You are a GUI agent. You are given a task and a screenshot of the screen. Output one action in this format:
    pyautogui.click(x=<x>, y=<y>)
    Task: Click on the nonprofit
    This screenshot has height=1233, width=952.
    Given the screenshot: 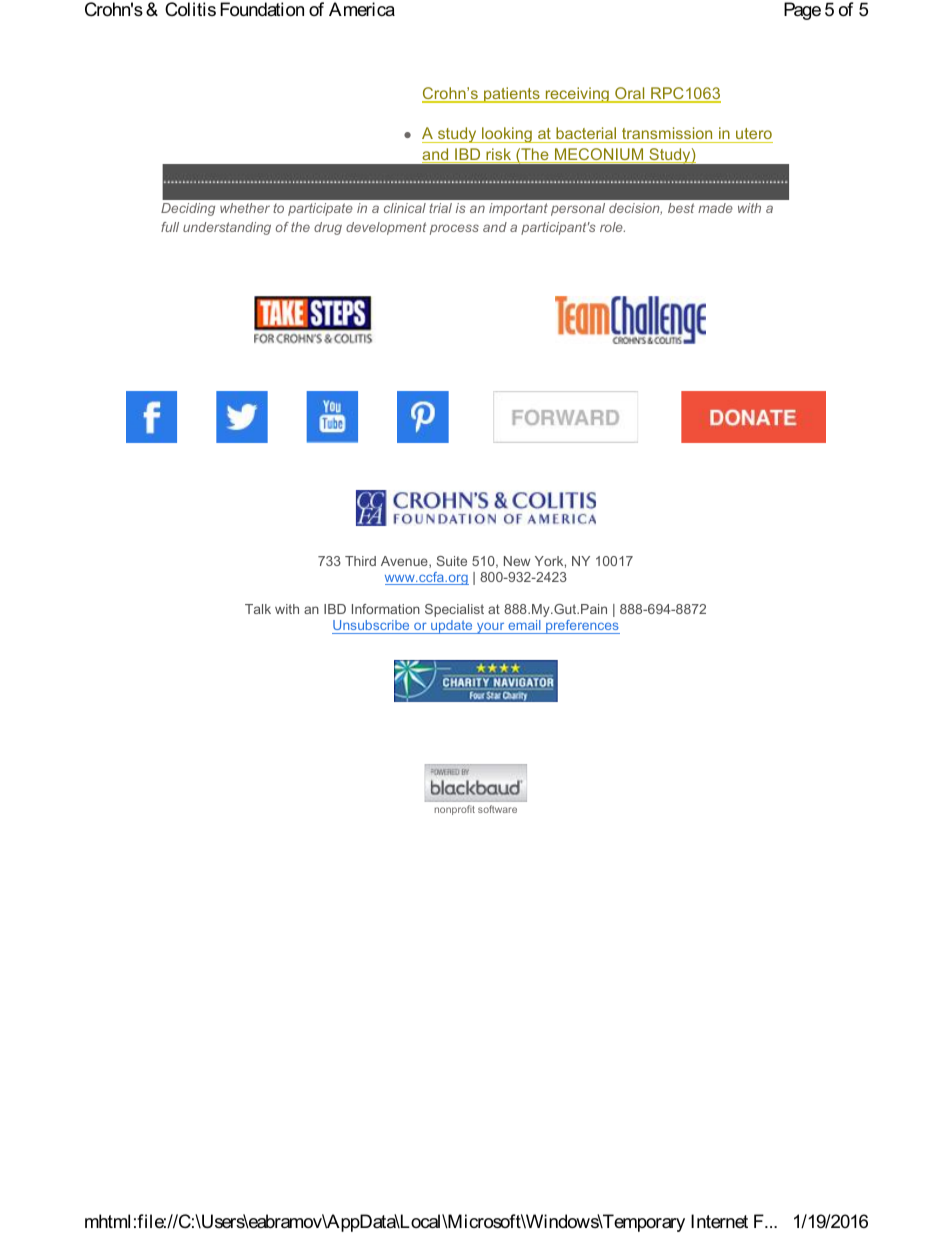 What is the action you would take?
    pyautogui.click(x=455, y=810)
